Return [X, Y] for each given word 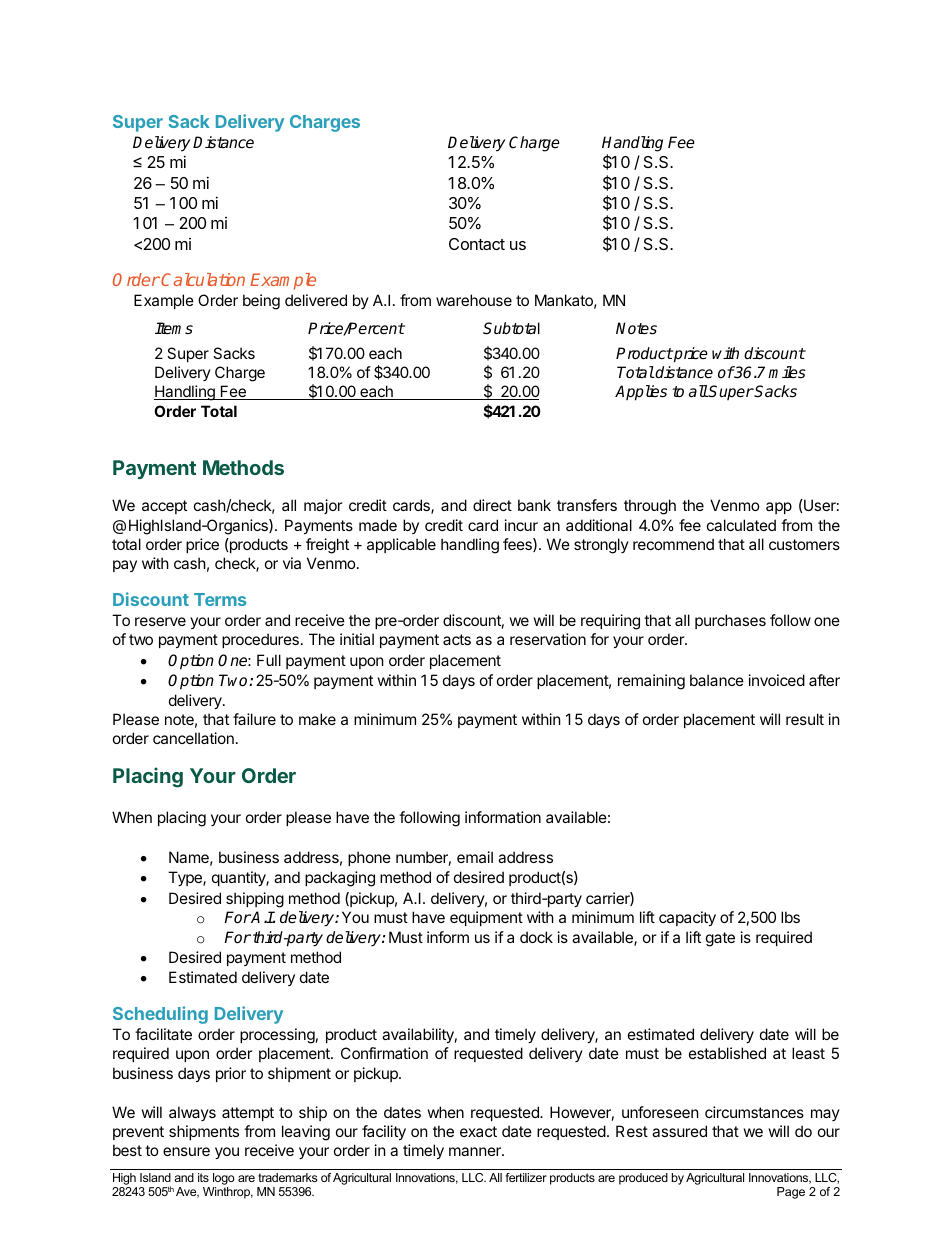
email [475, 857]
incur [521, 525]
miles [787, 372]
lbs [790, 917]
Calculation [203, 279]
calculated [741, 525]
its [203, 1177]
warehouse [474, 300]
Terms [220, 599]
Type [186, 878]
